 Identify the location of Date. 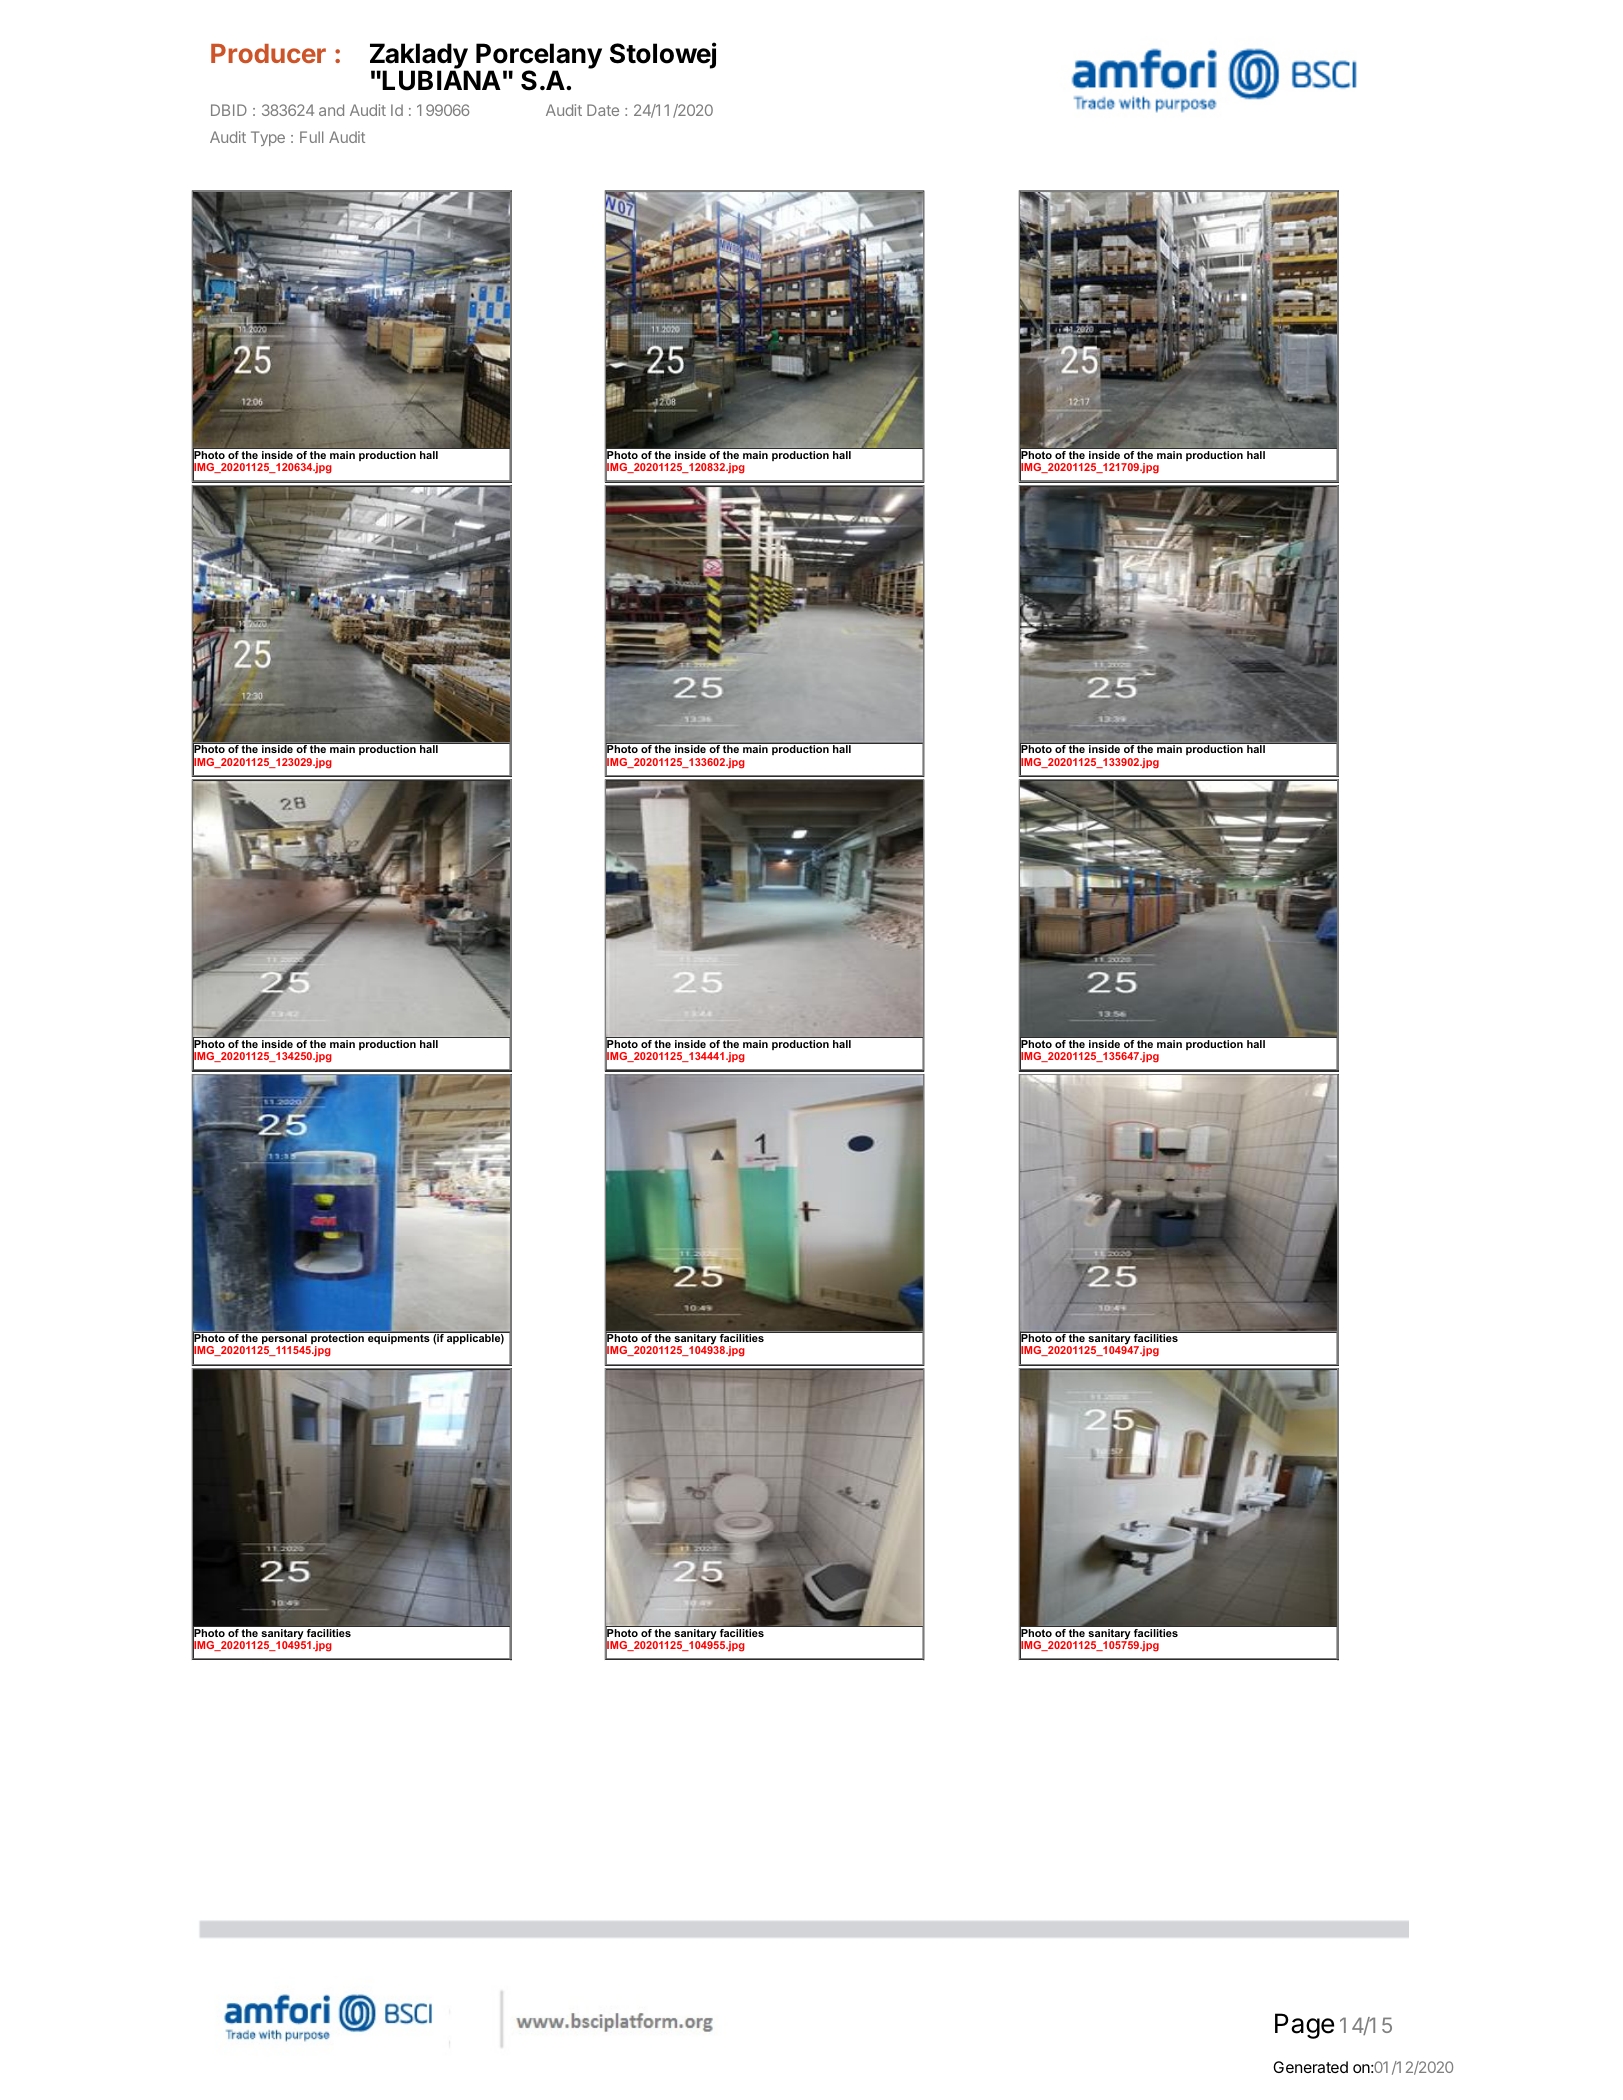
(603, 110).
